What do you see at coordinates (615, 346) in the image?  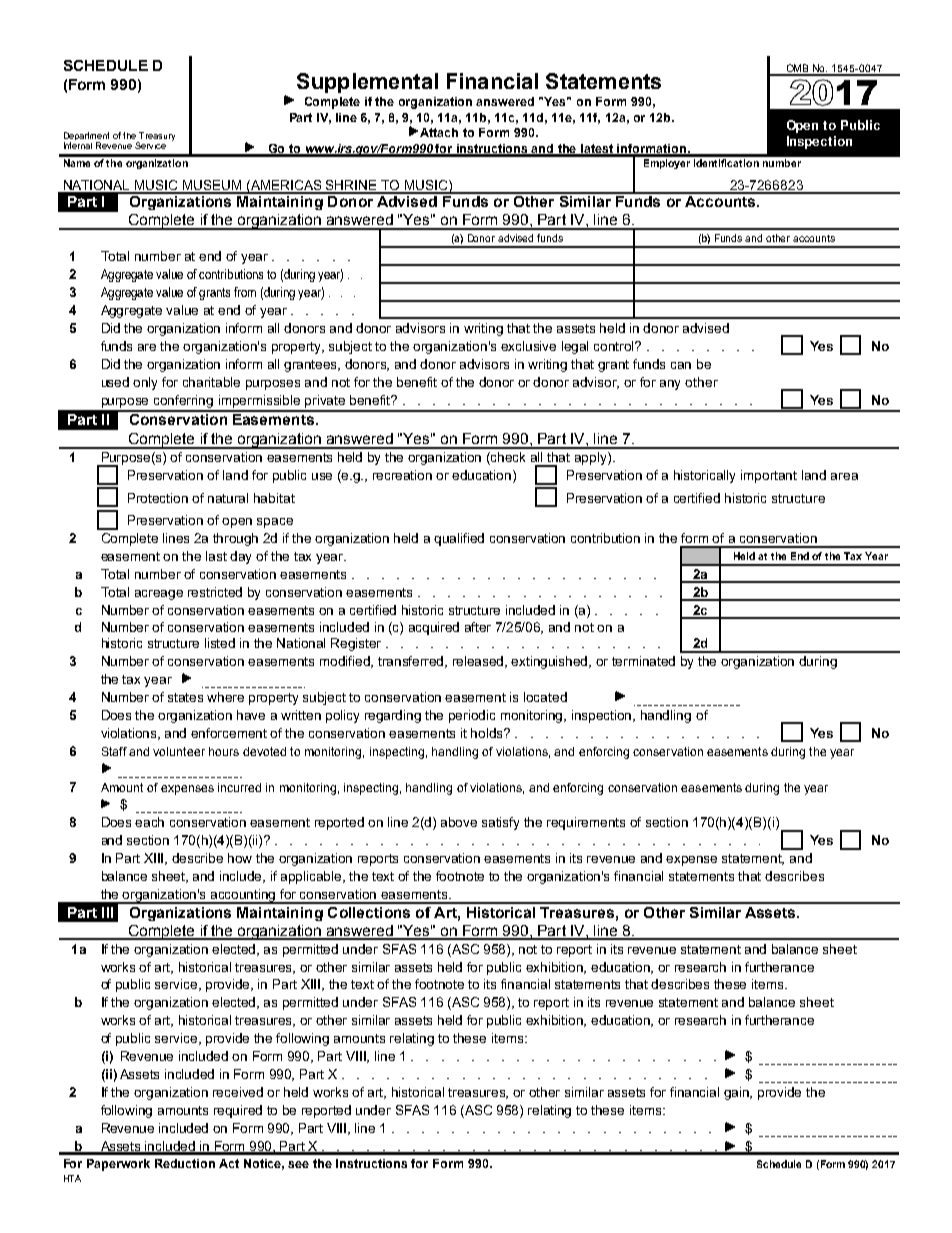 I see `control` at bounding box center [615, 346].
